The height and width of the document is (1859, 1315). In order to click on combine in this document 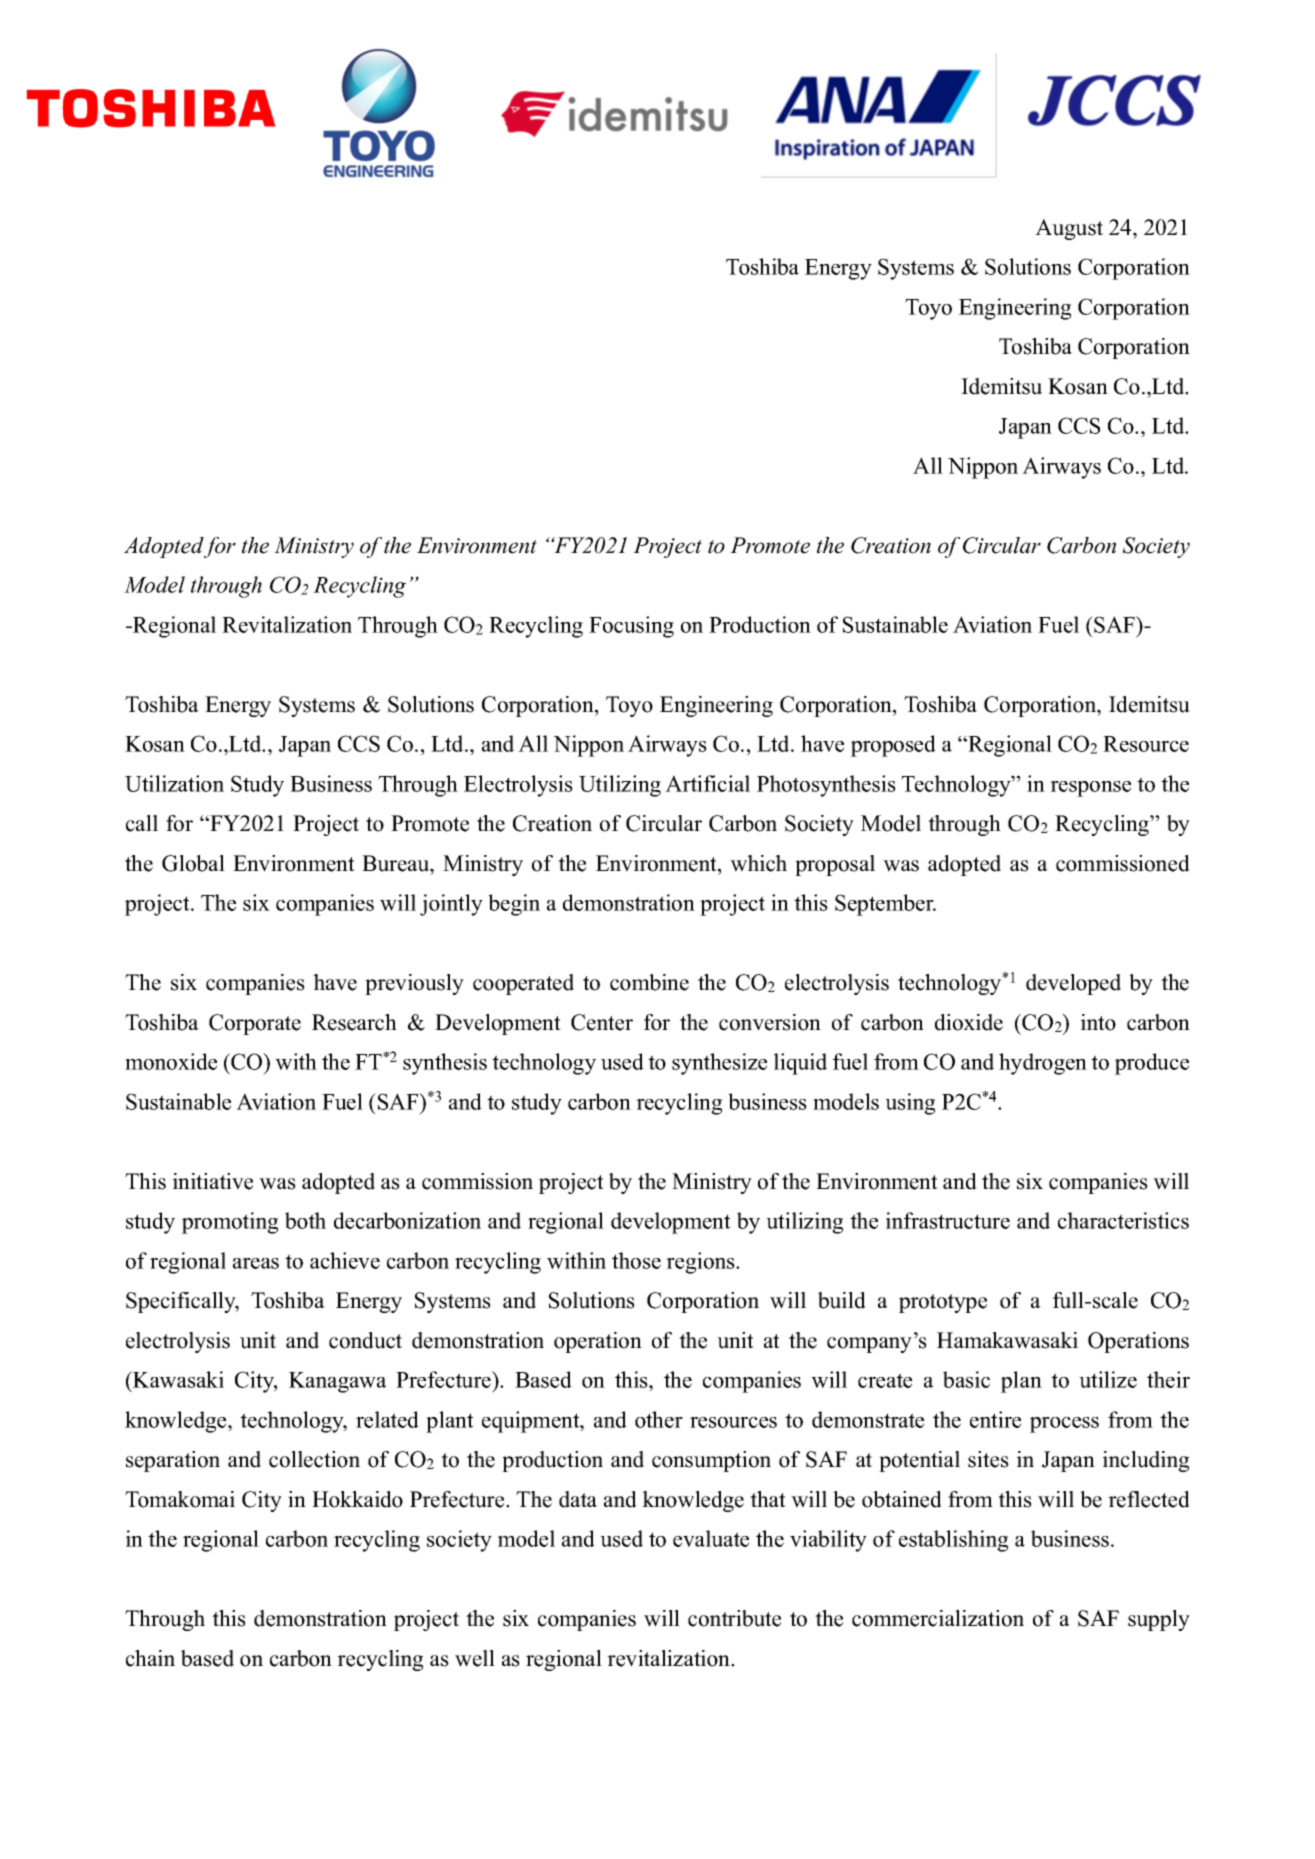, I will do `click(649, 982)`.
